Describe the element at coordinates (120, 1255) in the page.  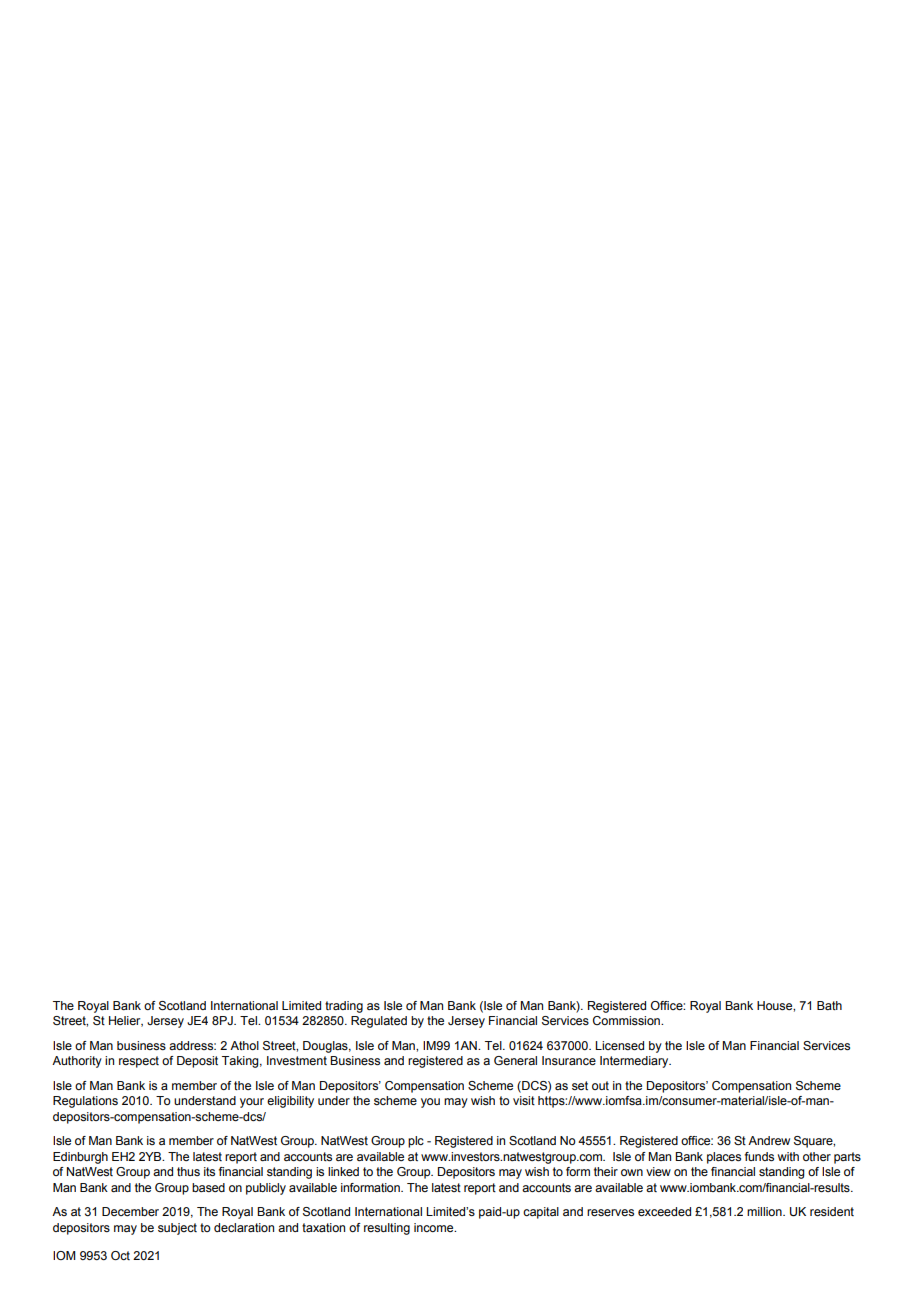
I see `Oct` at that location.
